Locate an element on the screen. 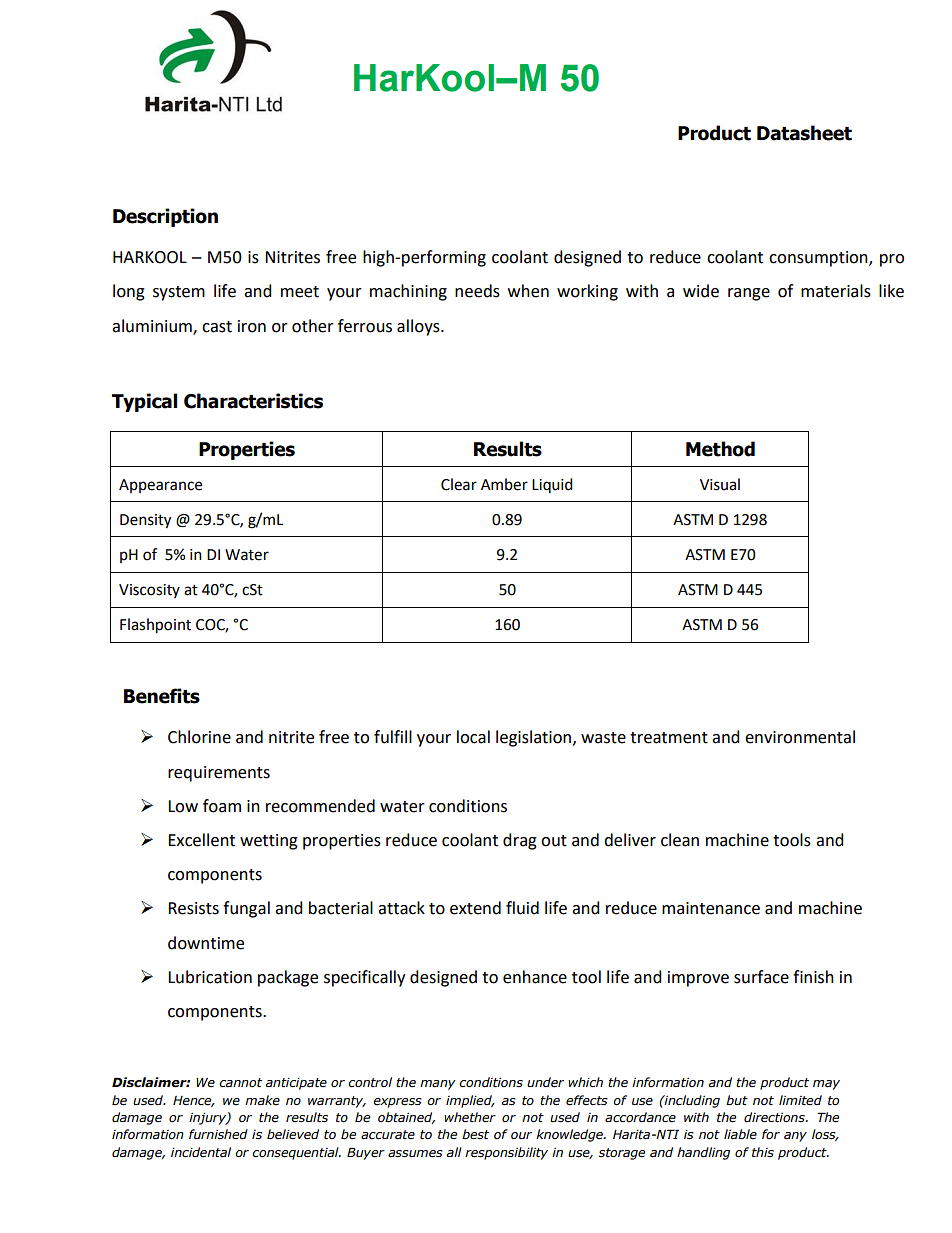  Method is located at coordinates (720, 449).
